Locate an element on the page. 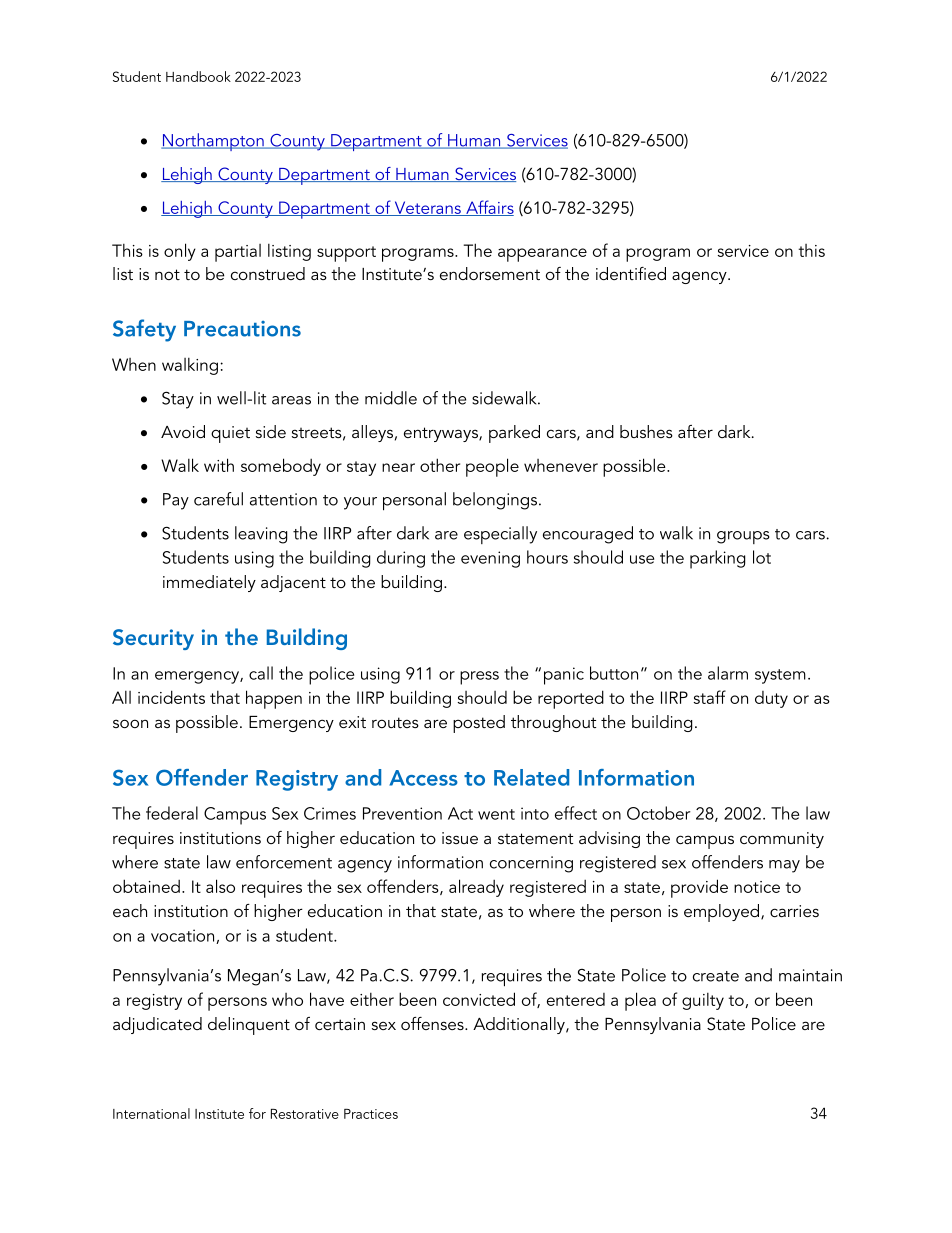 The height and width of the image is (1233, 952). parking is located at coordinates (717, 559).
